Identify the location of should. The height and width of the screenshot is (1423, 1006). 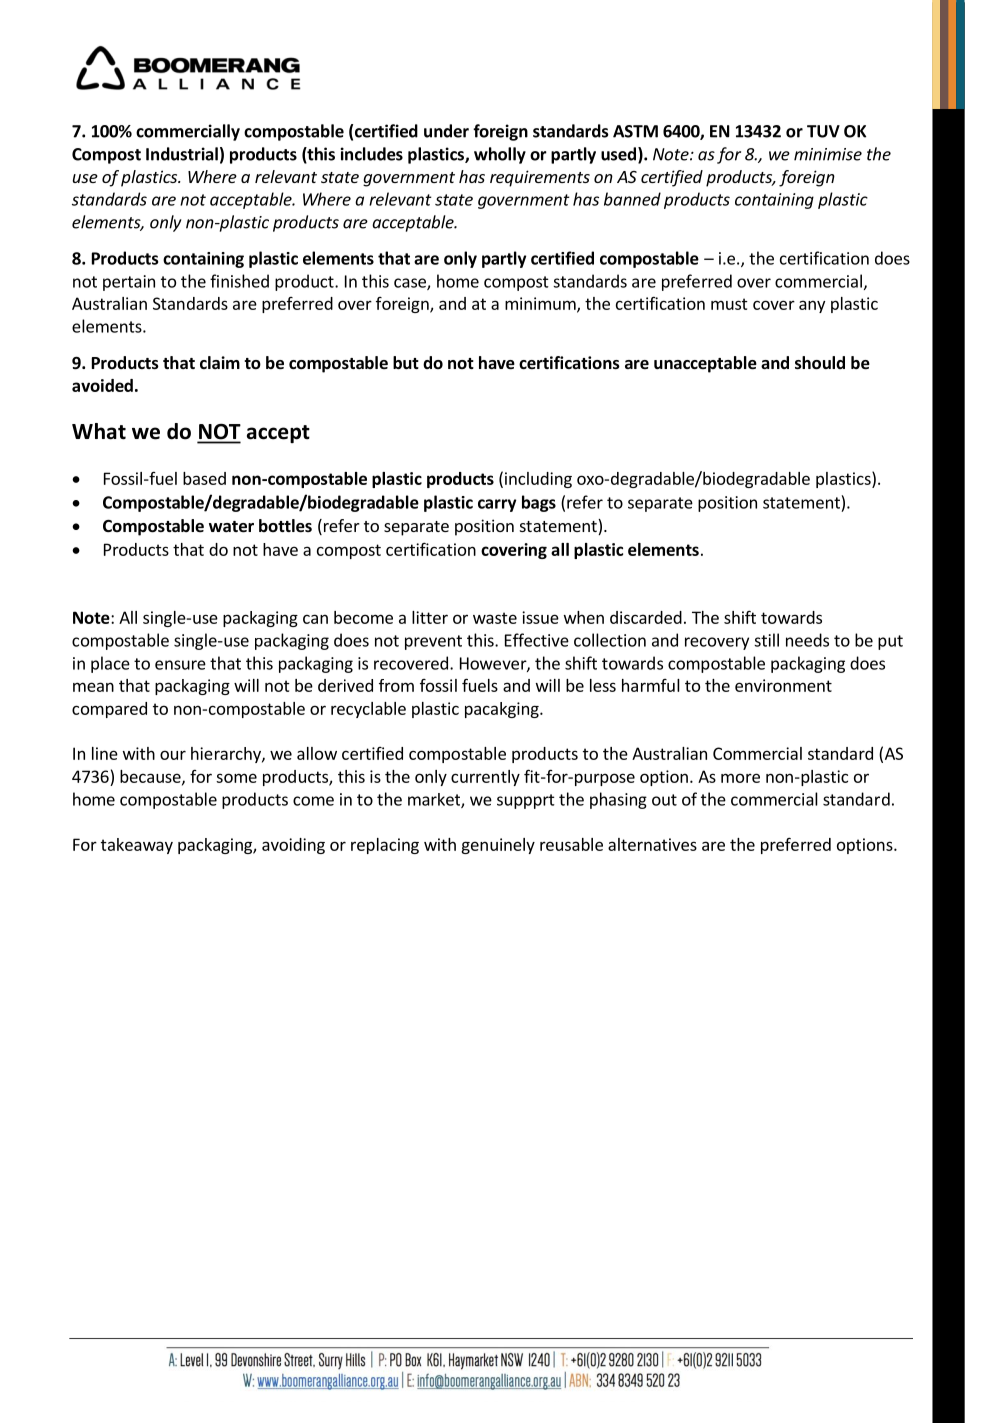
(820, 363).
